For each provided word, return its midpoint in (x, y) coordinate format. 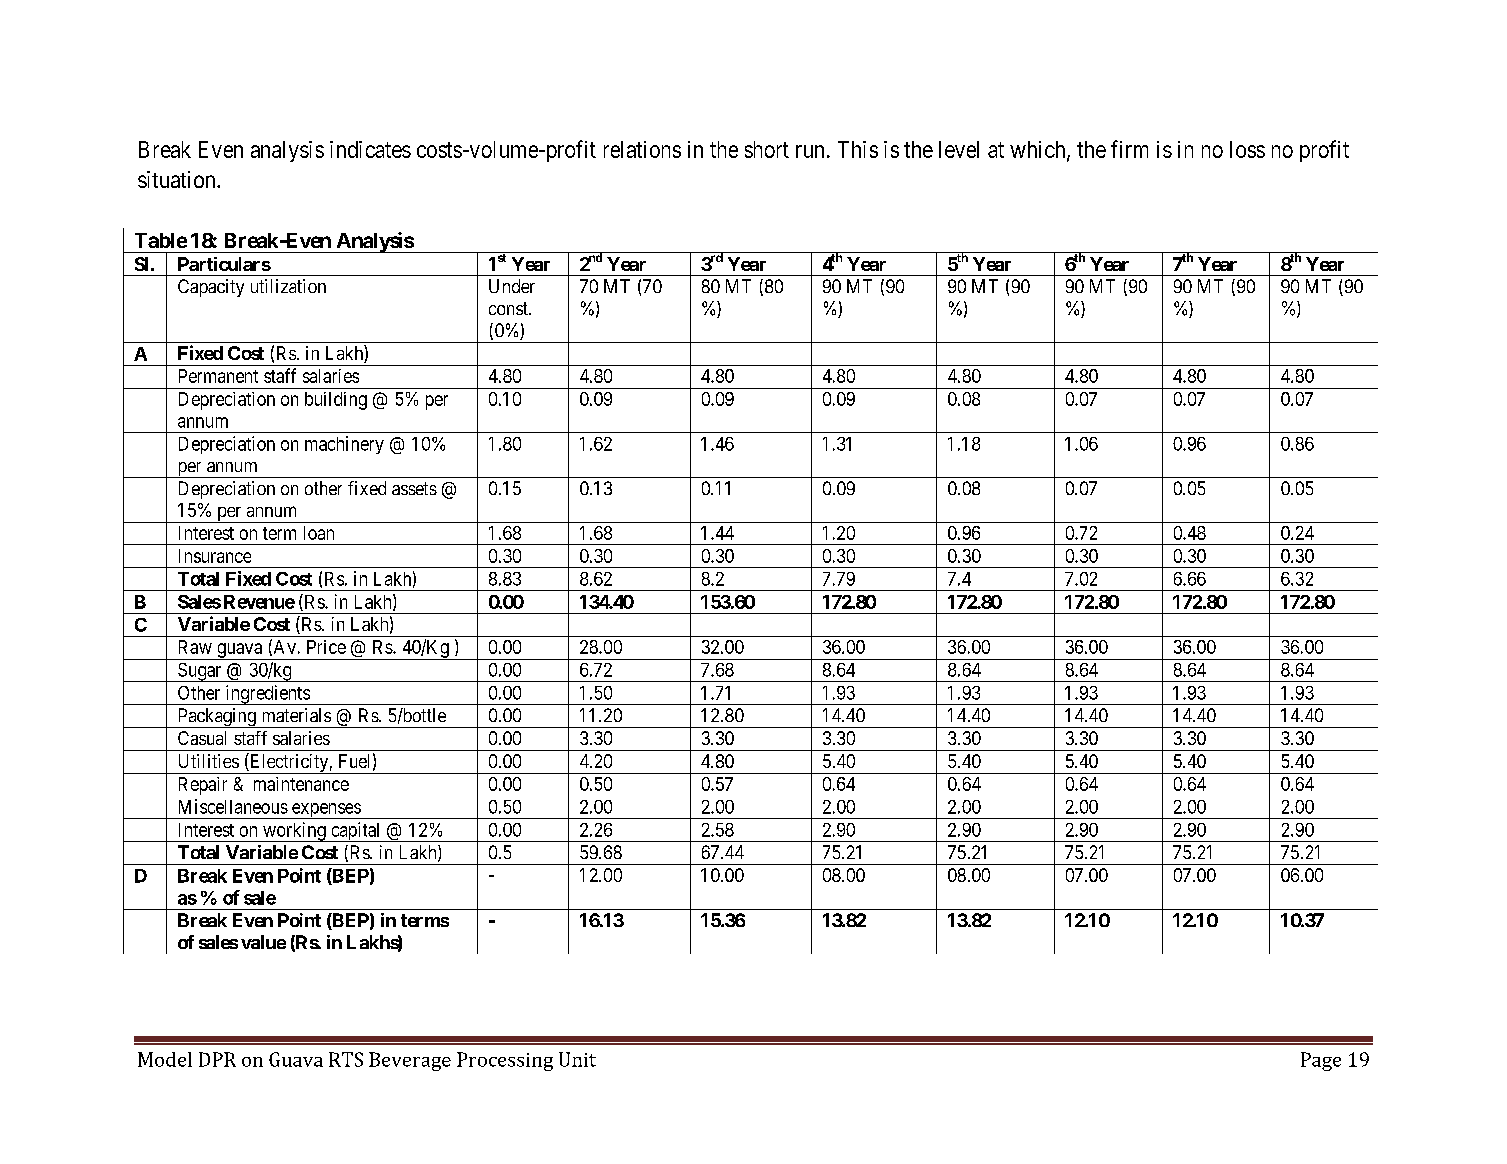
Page (1321, 1061)
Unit (577, 1059)
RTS (346, 1059)
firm (1129, 149)
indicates (370, 149)
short (767, 149)
